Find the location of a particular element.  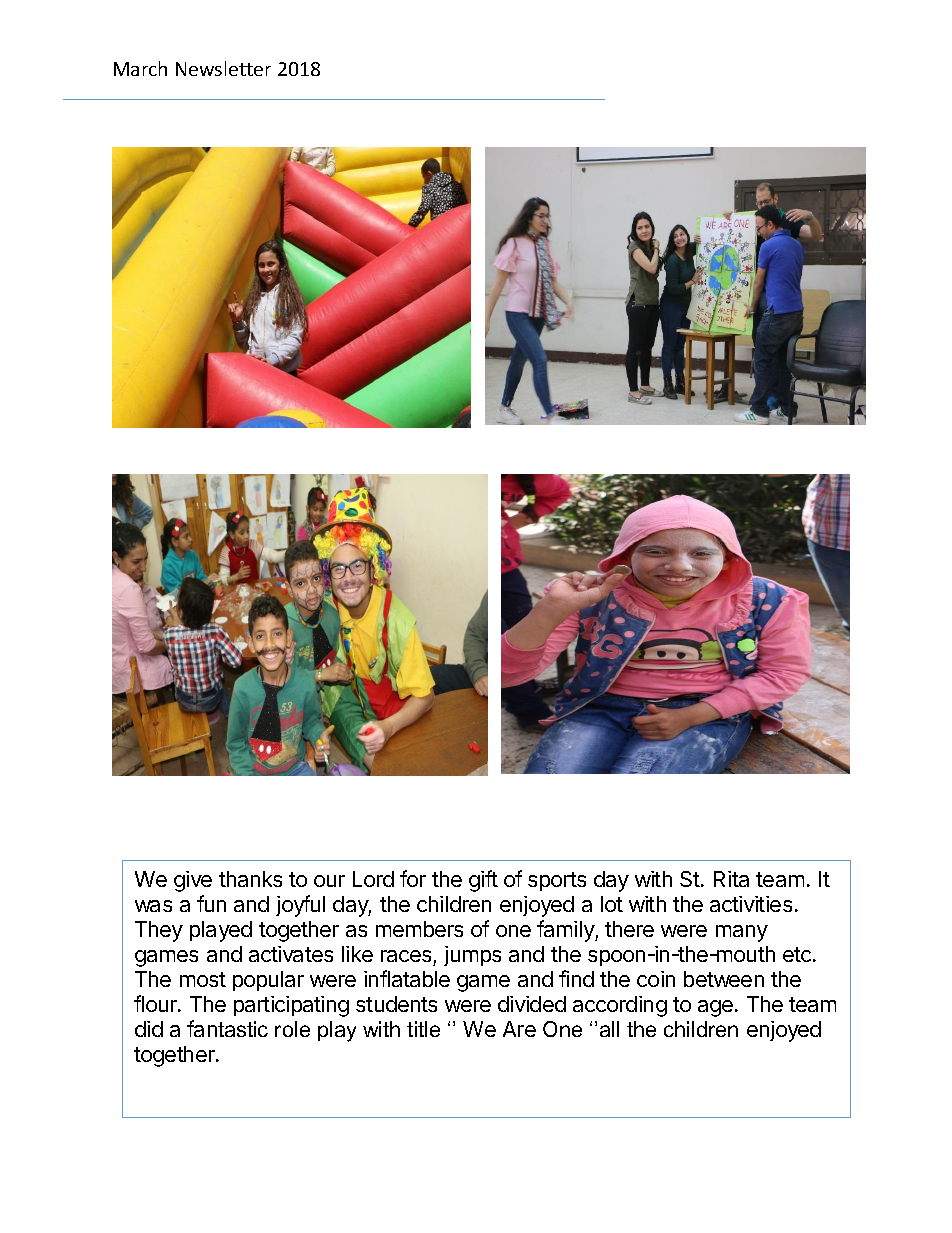

Rita is located at coordinates (731, 879).
